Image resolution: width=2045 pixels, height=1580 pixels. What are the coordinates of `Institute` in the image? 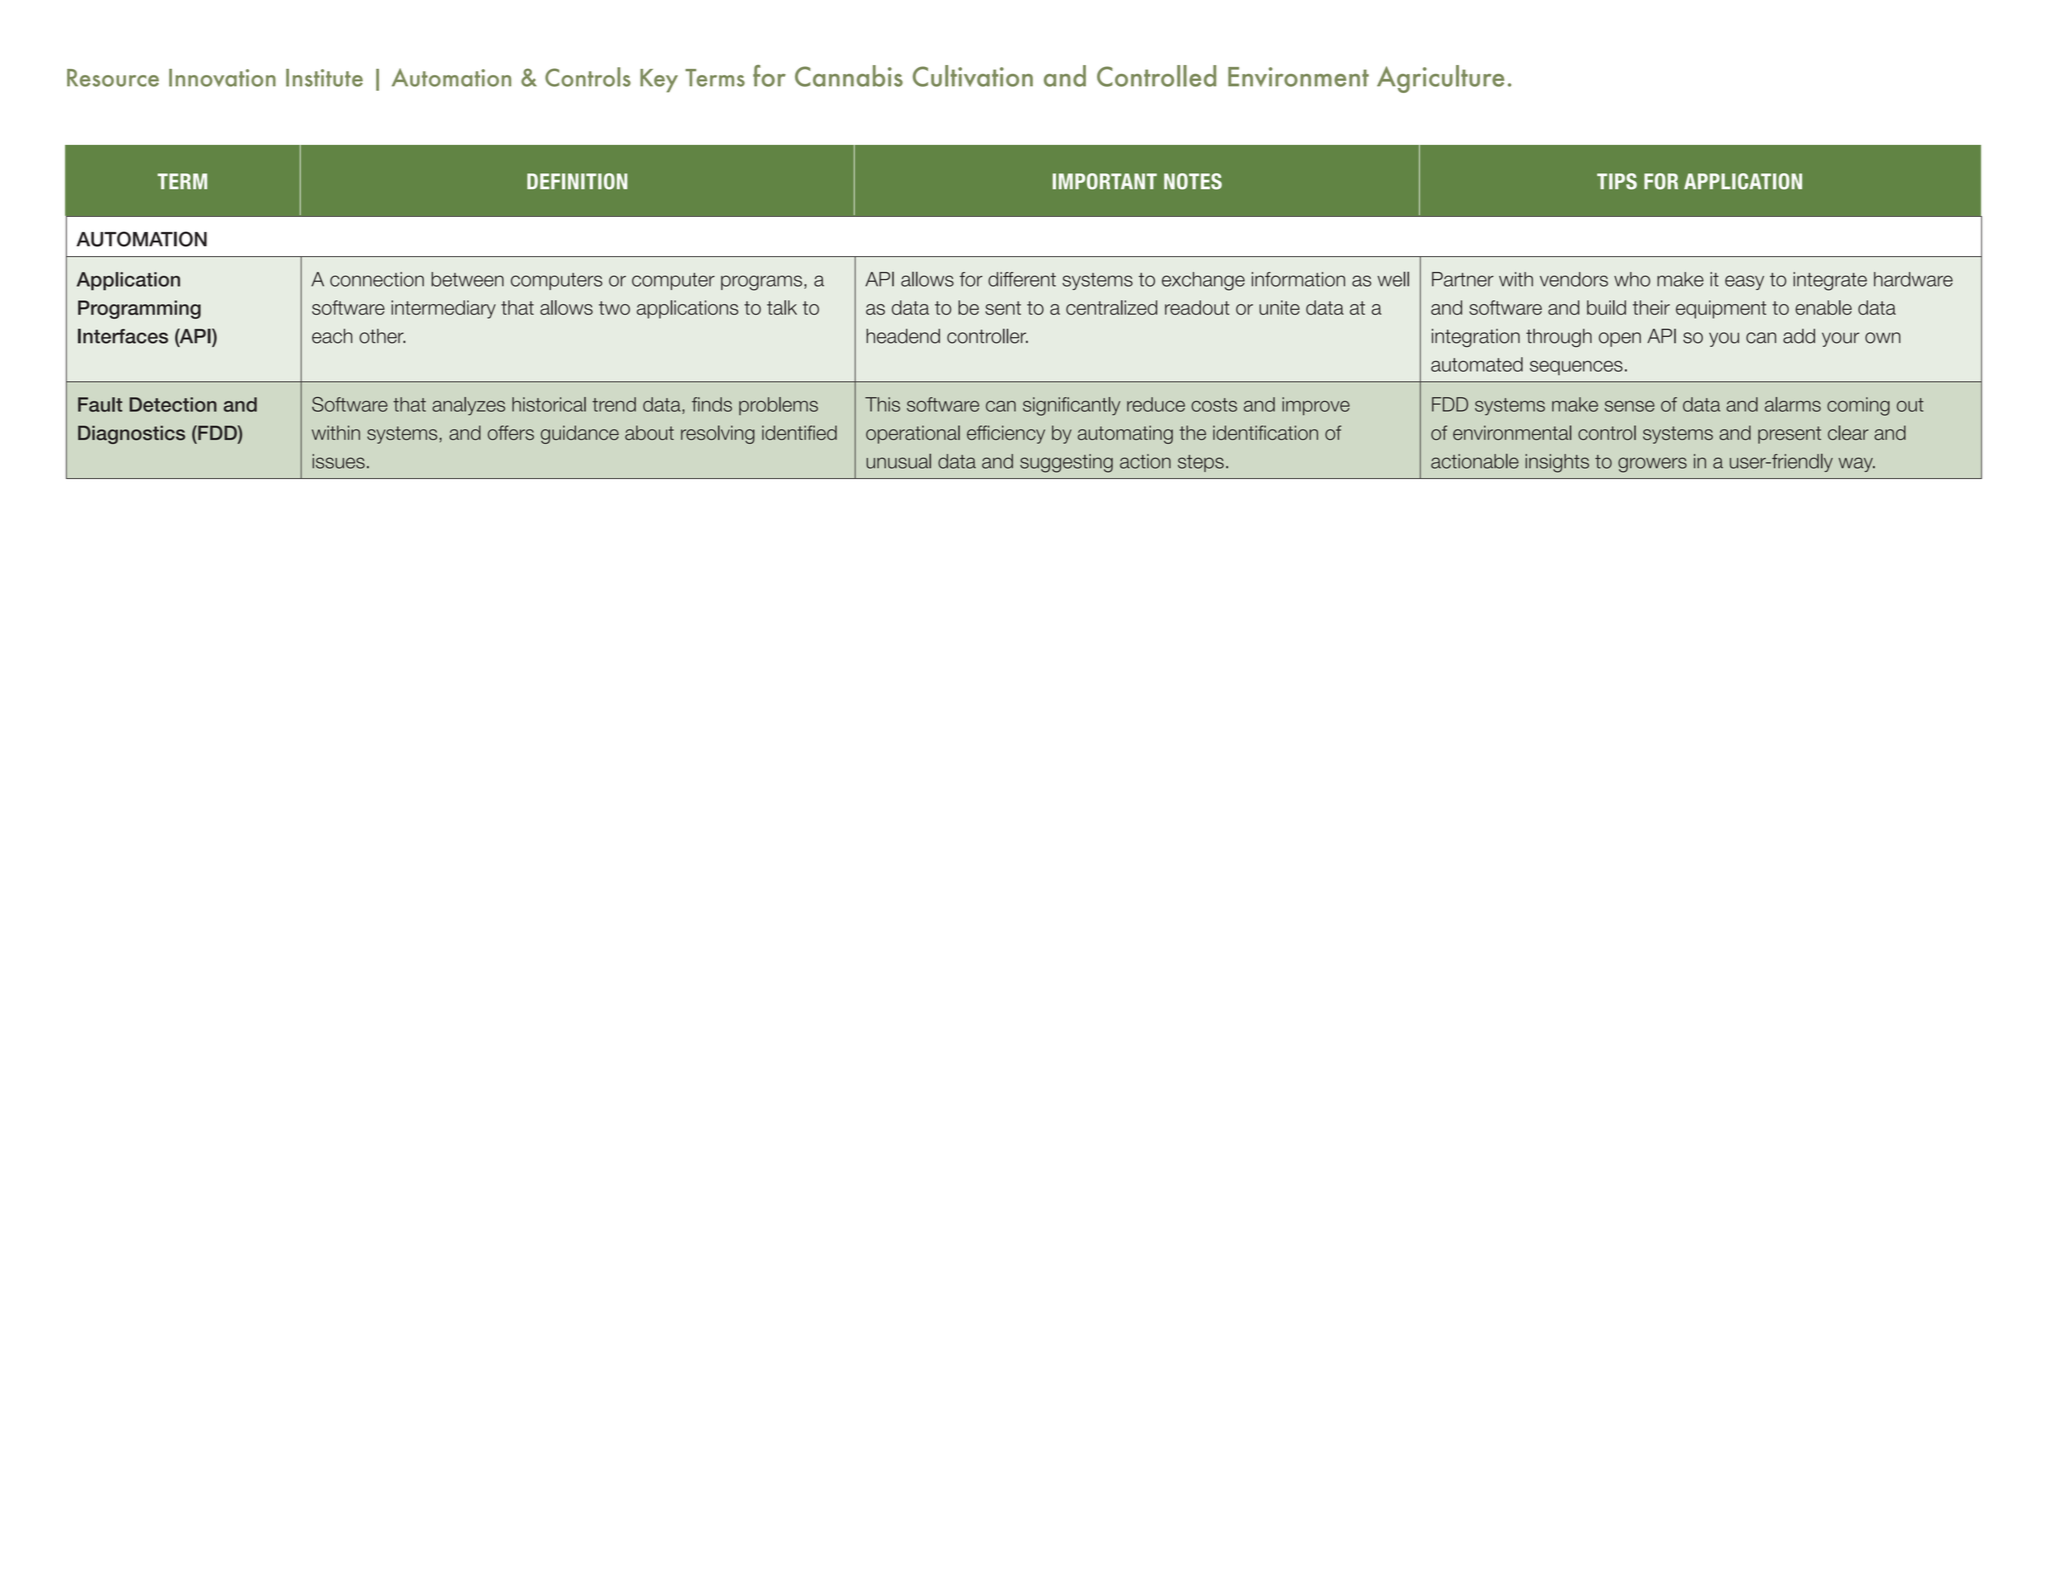 It's located at (324, 78).
